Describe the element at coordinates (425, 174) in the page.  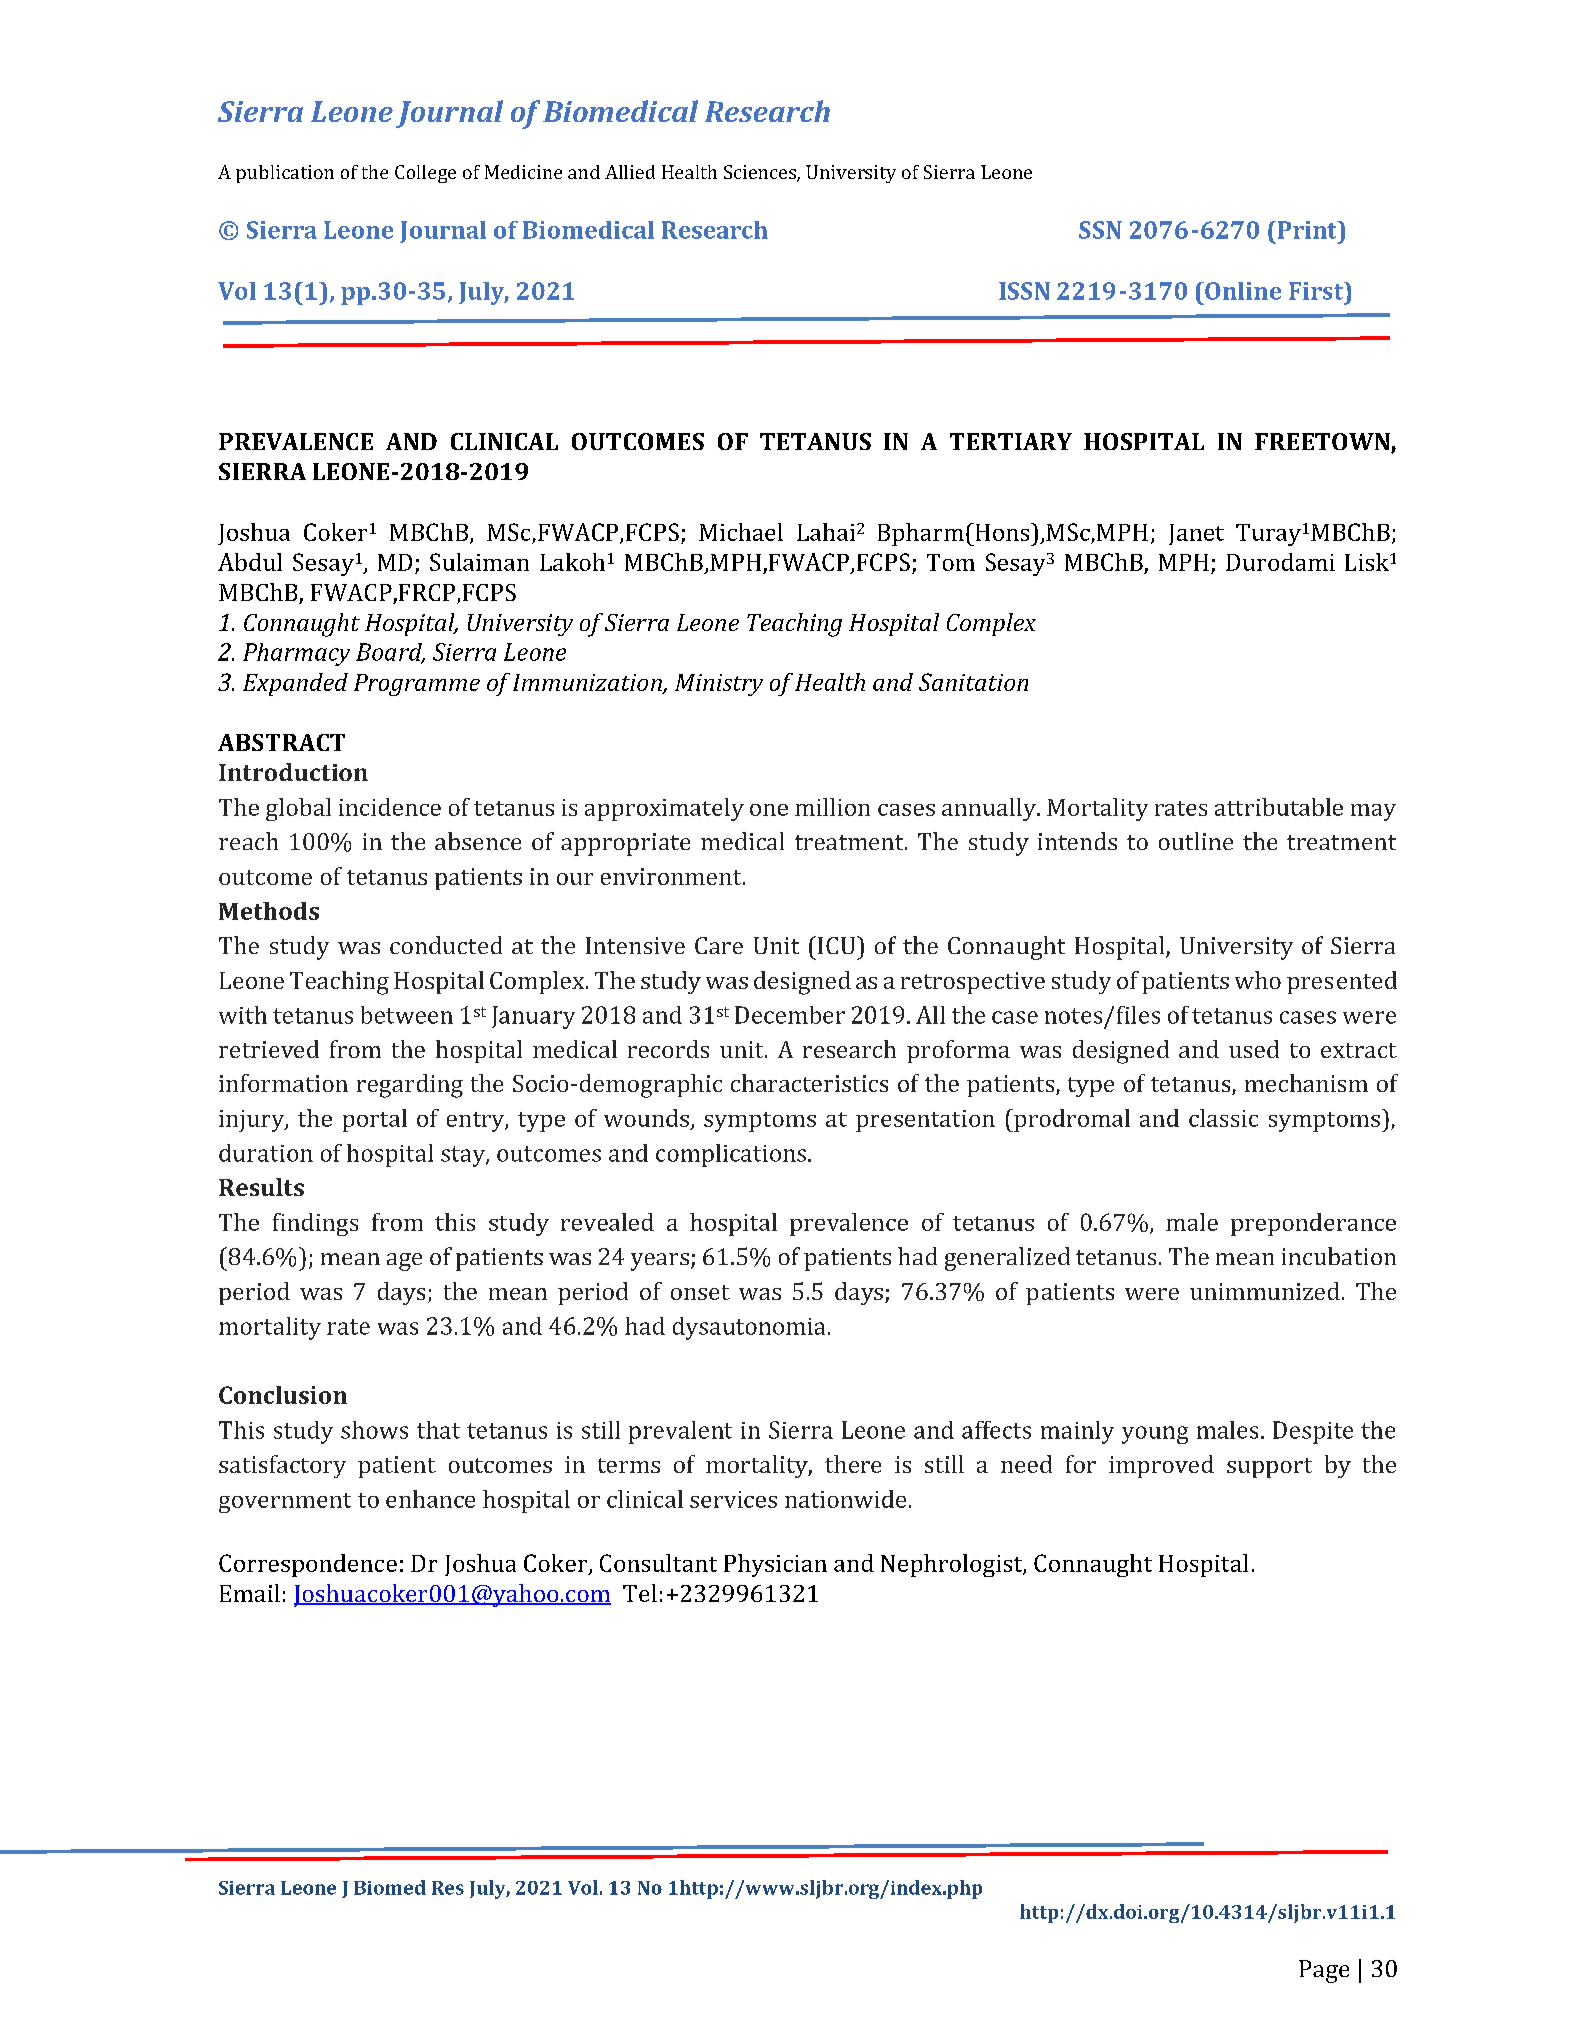
I see `College` at that location.
